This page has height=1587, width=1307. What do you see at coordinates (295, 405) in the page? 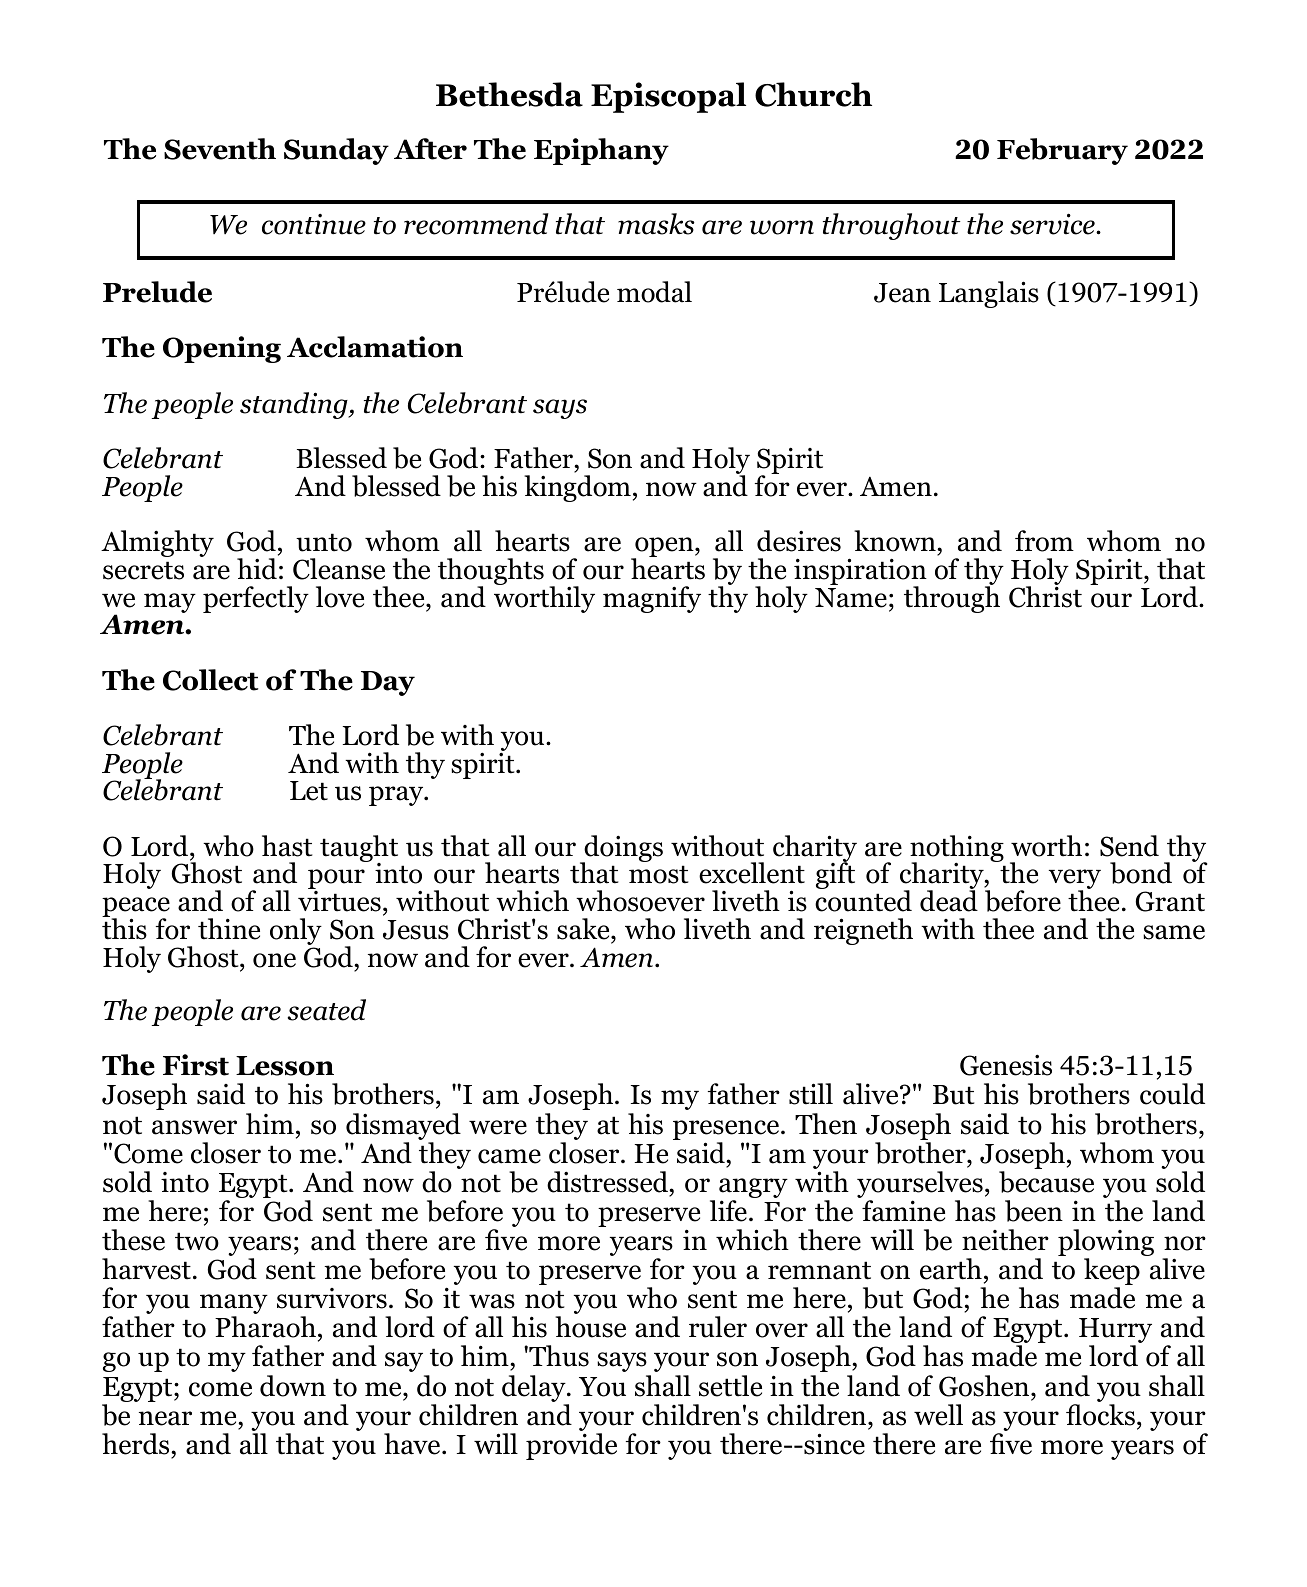
I see `standing` at bounding box center [295, 405].
